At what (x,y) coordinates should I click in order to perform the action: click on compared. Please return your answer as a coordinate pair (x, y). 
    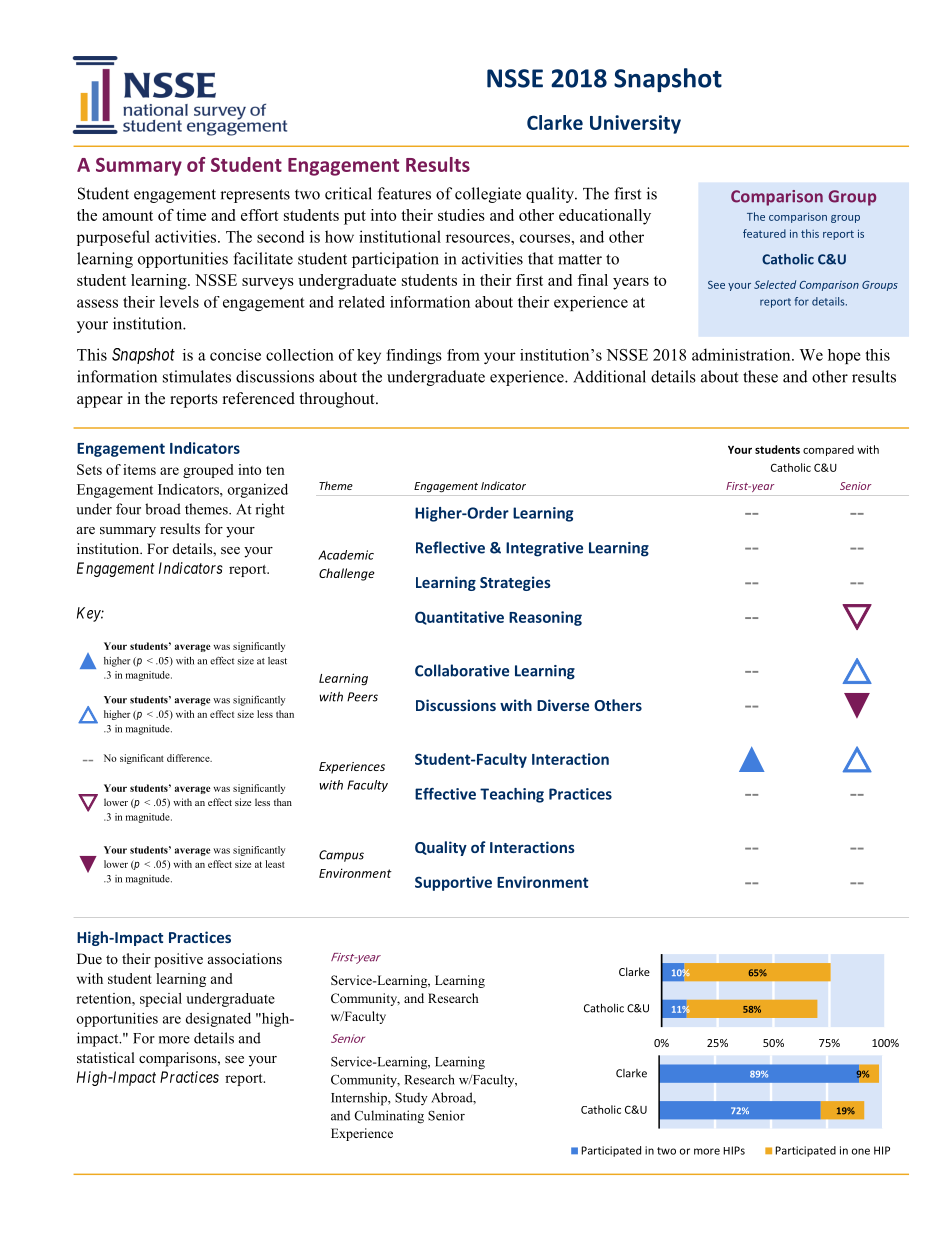
    Looking at the image, I should click on (828, 450).
